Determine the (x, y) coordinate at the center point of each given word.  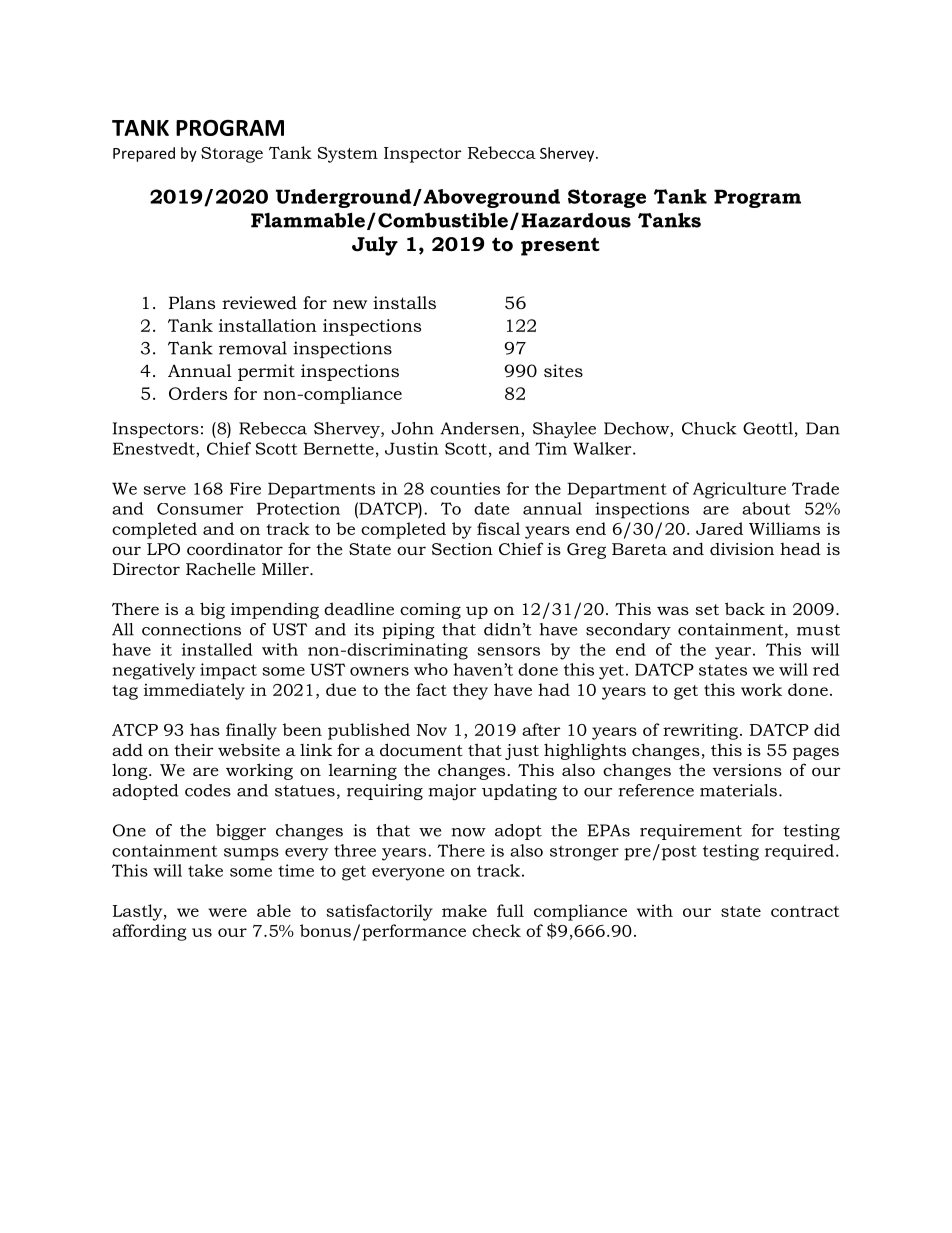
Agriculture (739, 490)
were (227, 912)
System (348, 155)
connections (191, 629)
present (560, 246)
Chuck (709, 428)
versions (747, 770)
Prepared (144, 154)
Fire (245, 488)
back (745, 608)
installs (404, 302)
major (452, 792)
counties (465, 488)
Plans (192, 302)
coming (430, 611)
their (194, 749)
